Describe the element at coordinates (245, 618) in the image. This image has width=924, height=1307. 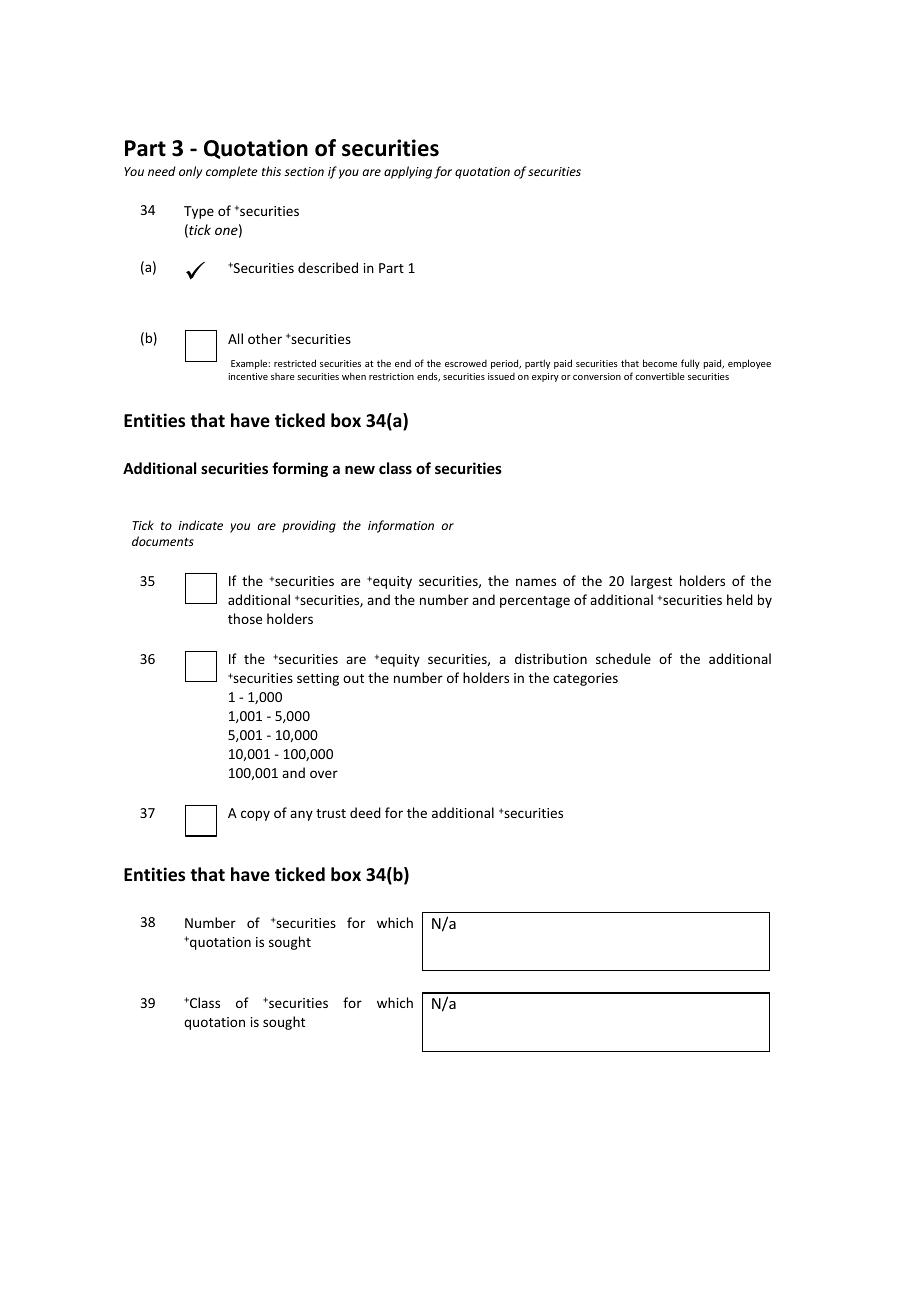
I see `those` at that location.
